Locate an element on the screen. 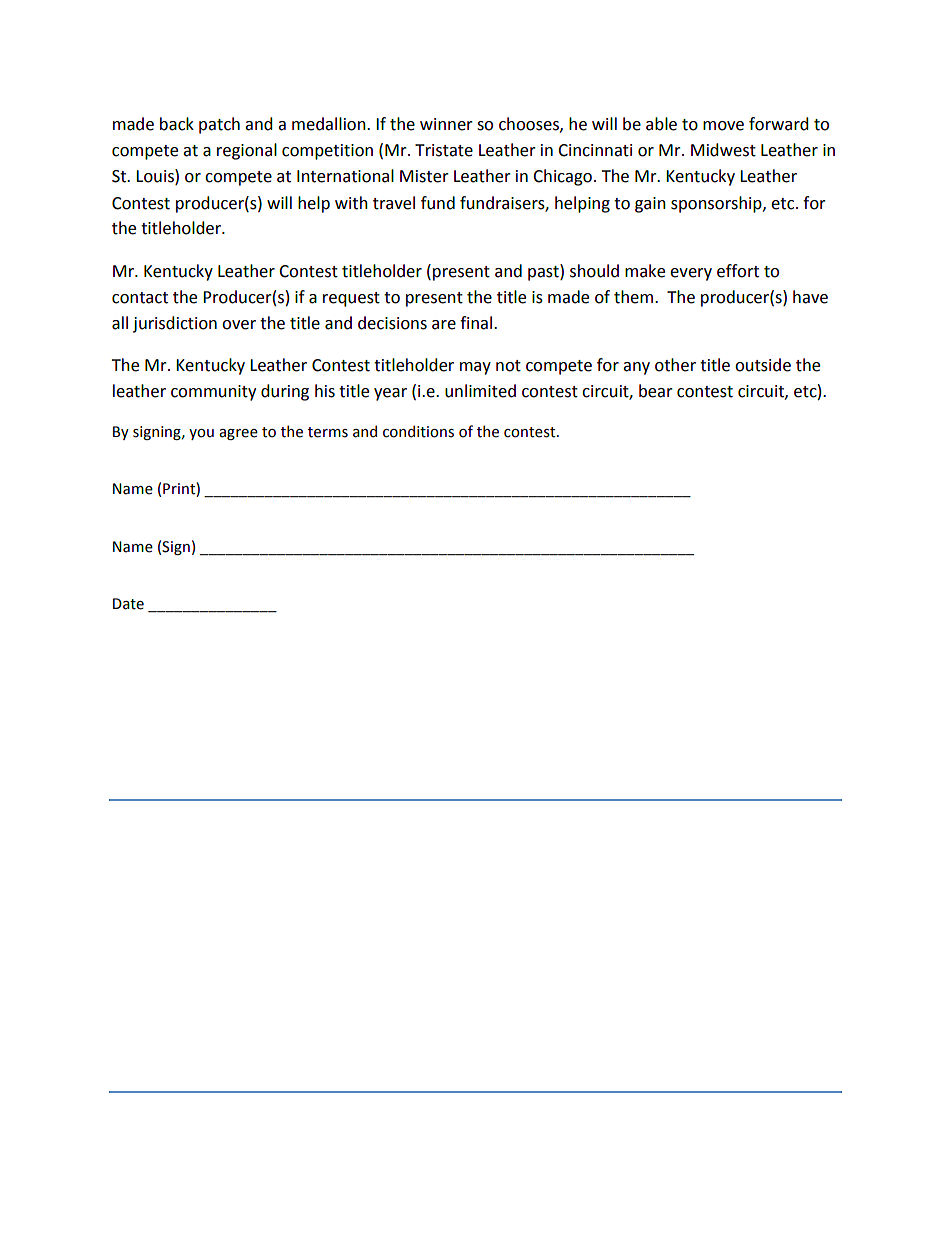  outside is located at coordinates (763, 365).
